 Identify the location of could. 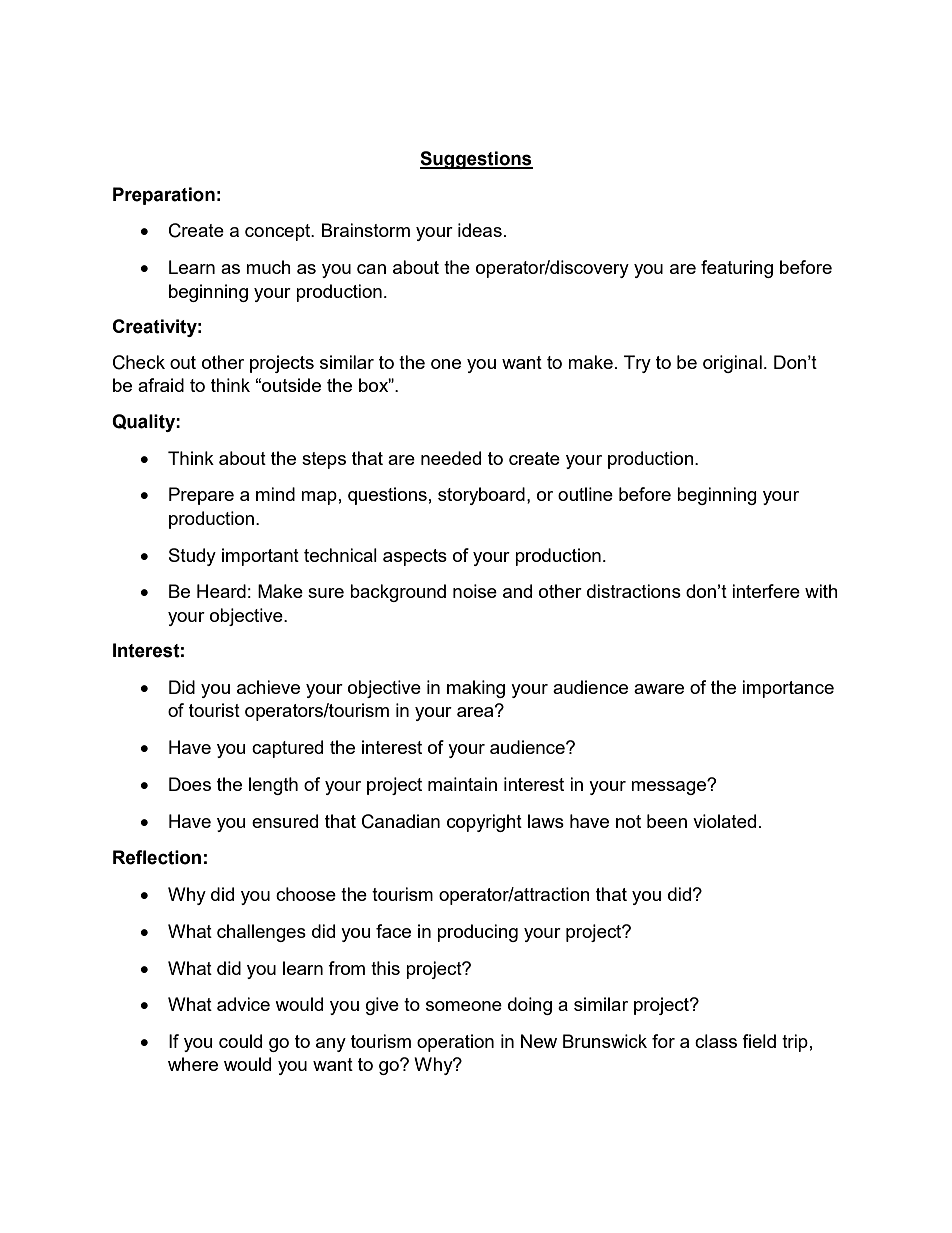
(240, 1041).
